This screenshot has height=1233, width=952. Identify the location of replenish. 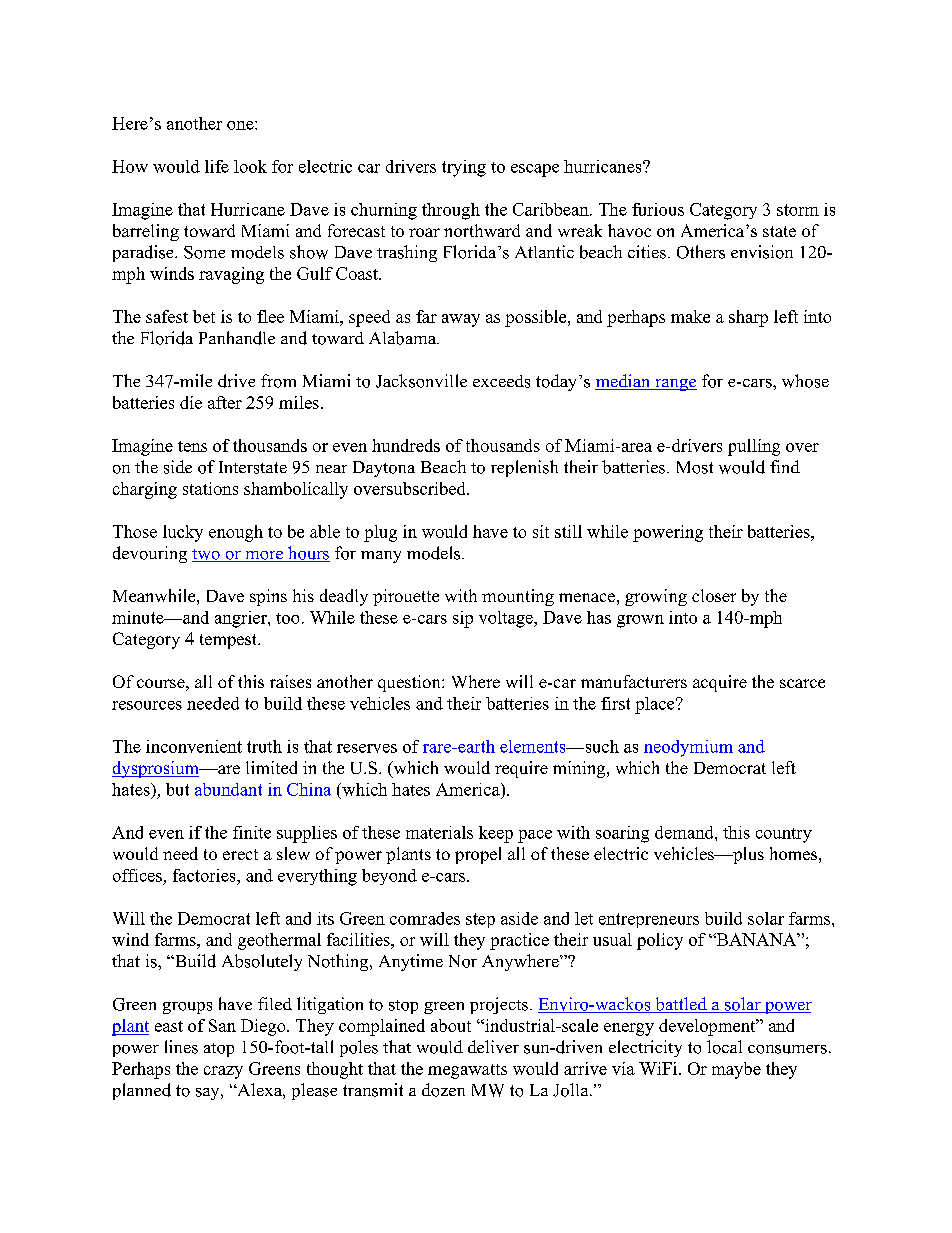
(524, 468).
